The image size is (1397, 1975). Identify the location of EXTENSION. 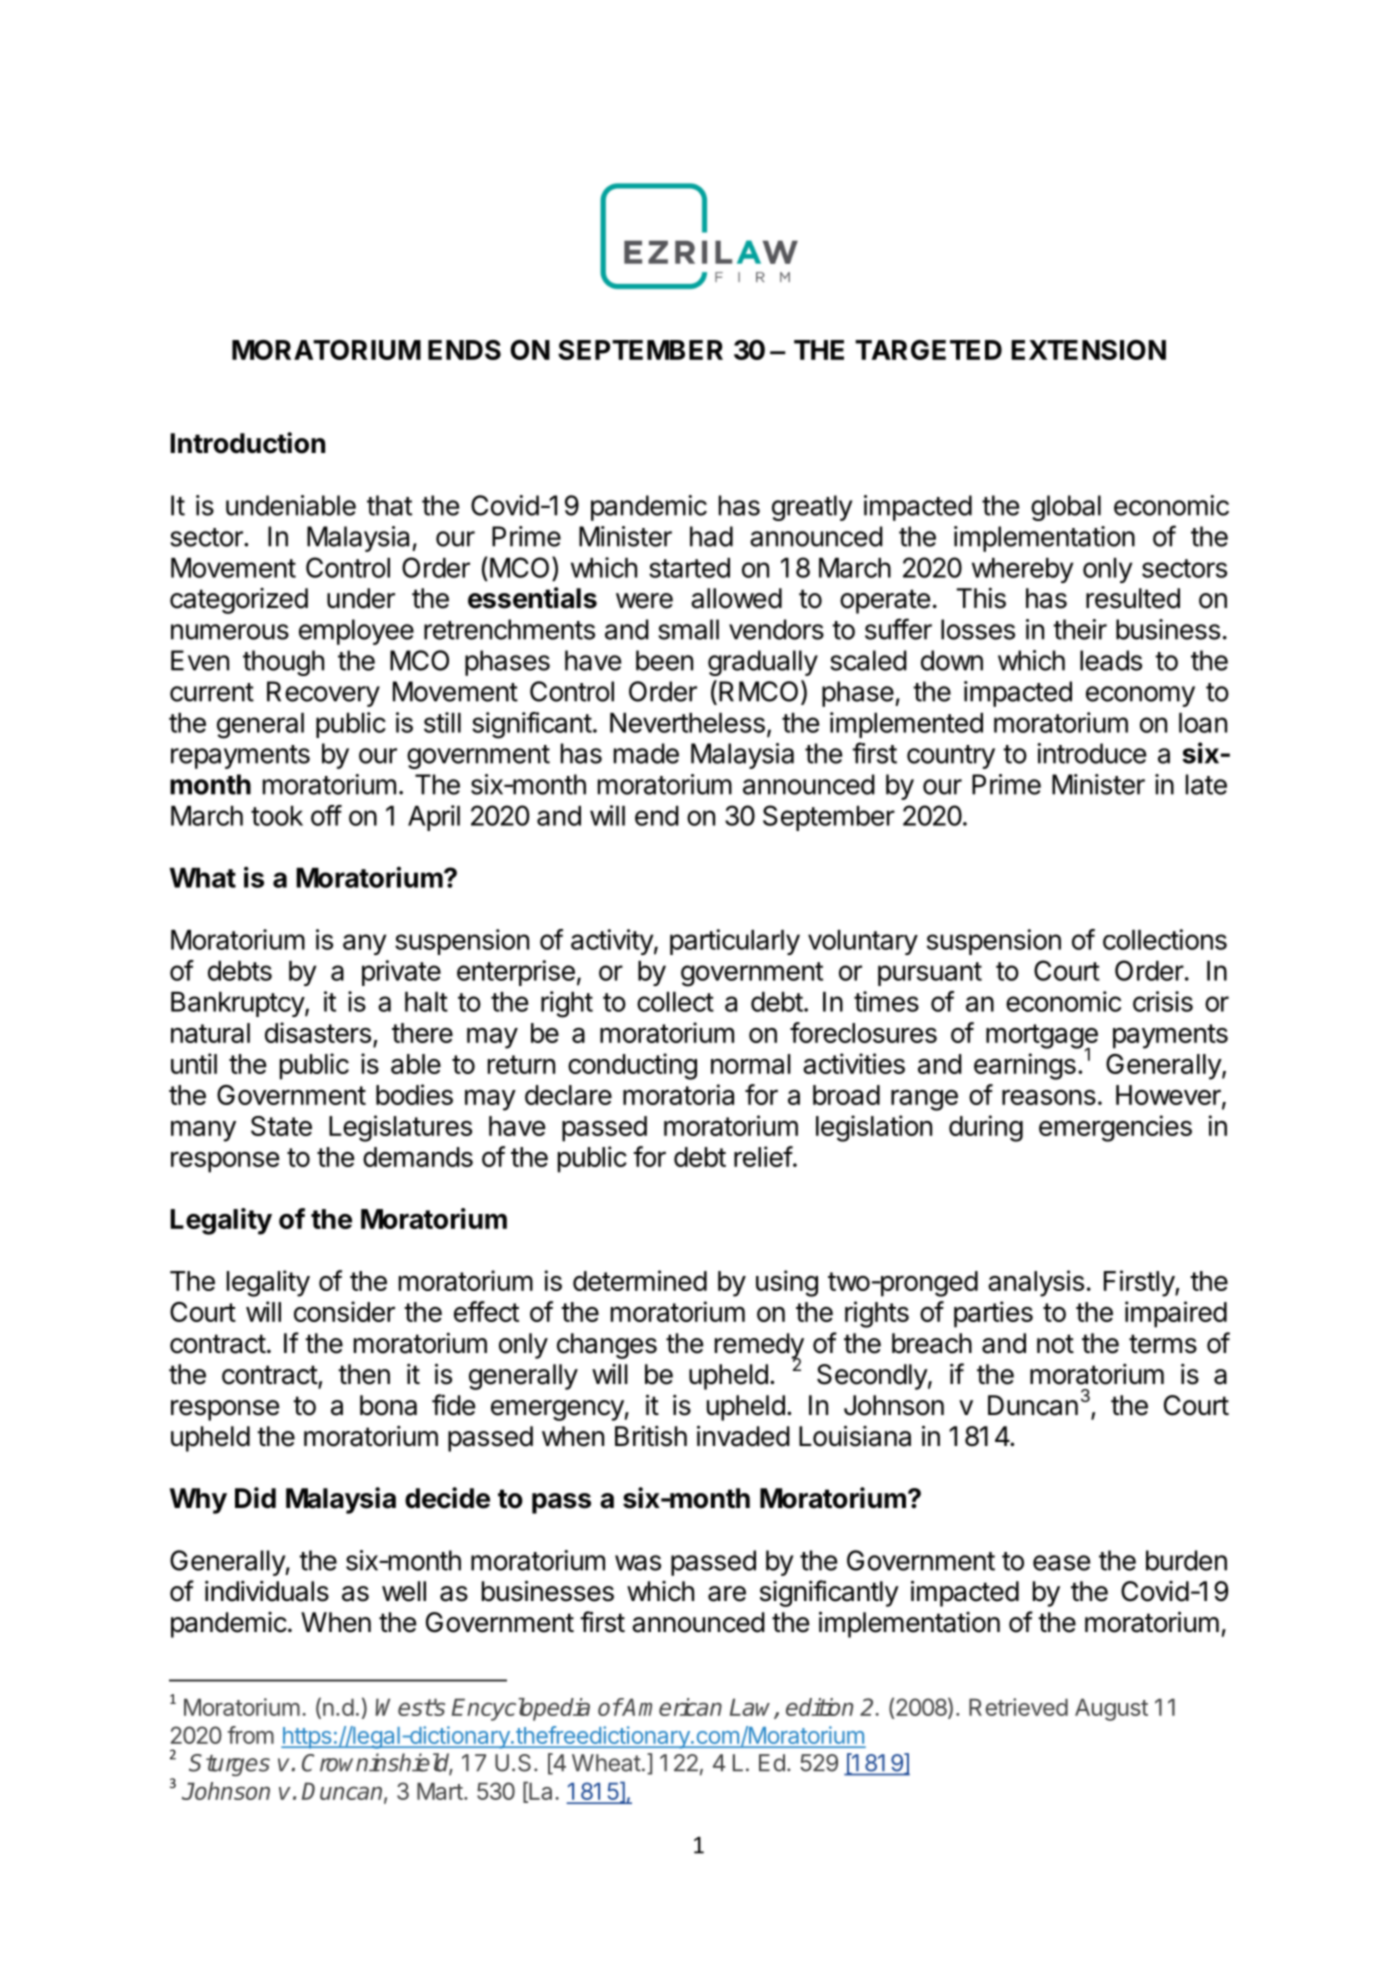
(1088, 350).
